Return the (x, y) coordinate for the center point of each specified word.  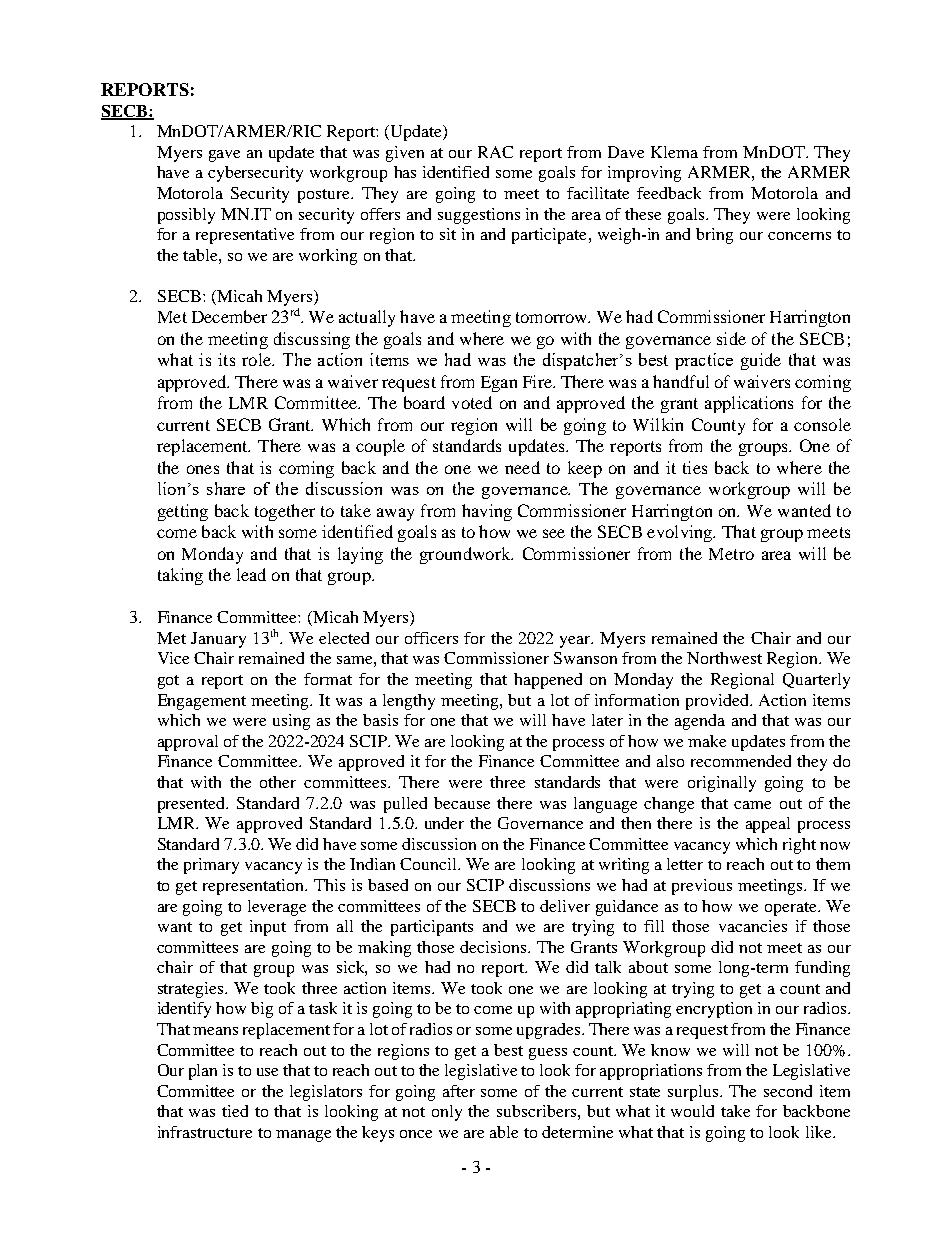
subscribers (536, 1111)
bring (714, 236)
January (218, 640)
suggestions (479, 216)
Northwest (724, 658)
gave (224, 156)
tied (235, 1111)
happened (548, 681)
